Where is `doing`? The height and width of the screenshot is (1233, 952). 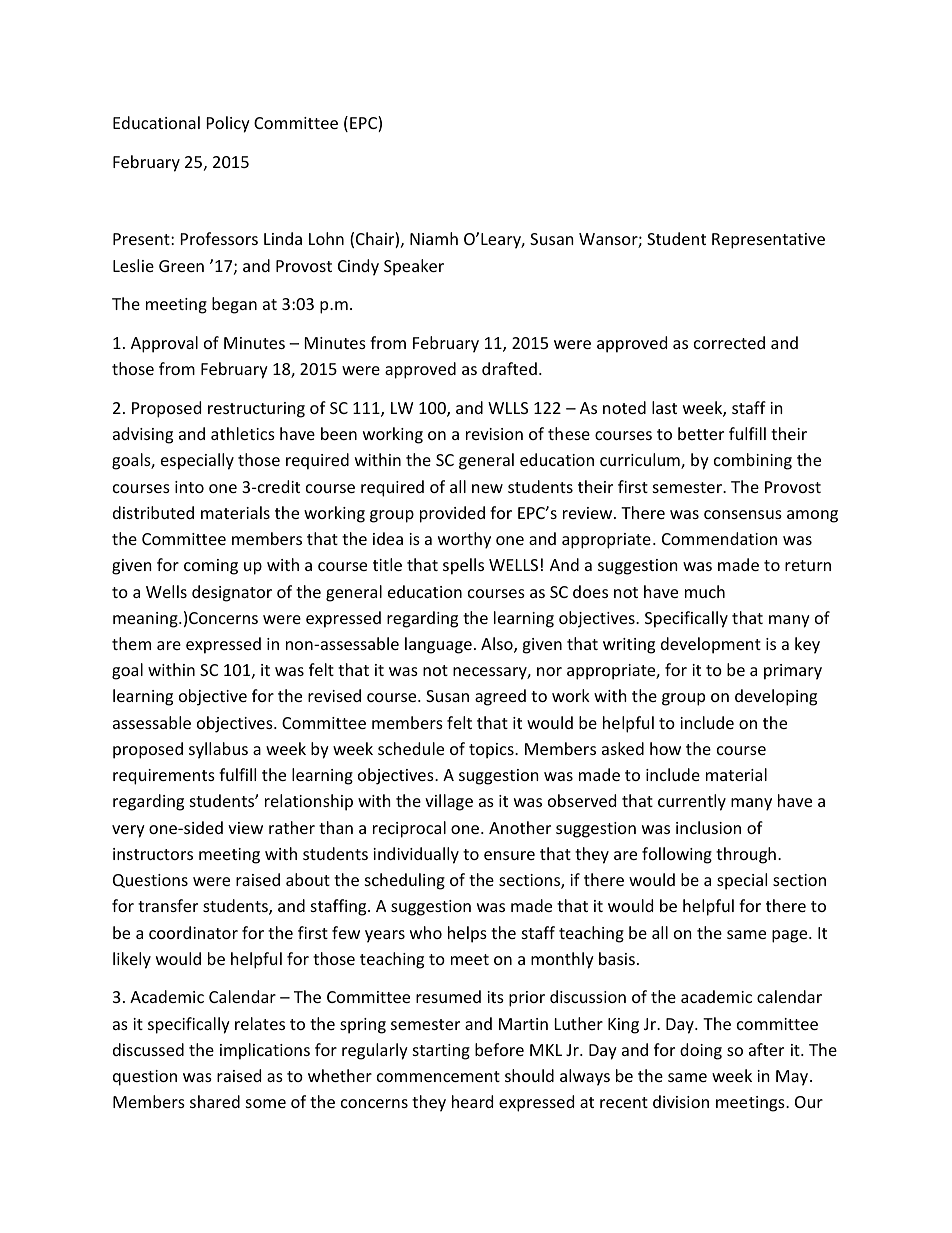 doing is located at coordinates (701, 1051).
